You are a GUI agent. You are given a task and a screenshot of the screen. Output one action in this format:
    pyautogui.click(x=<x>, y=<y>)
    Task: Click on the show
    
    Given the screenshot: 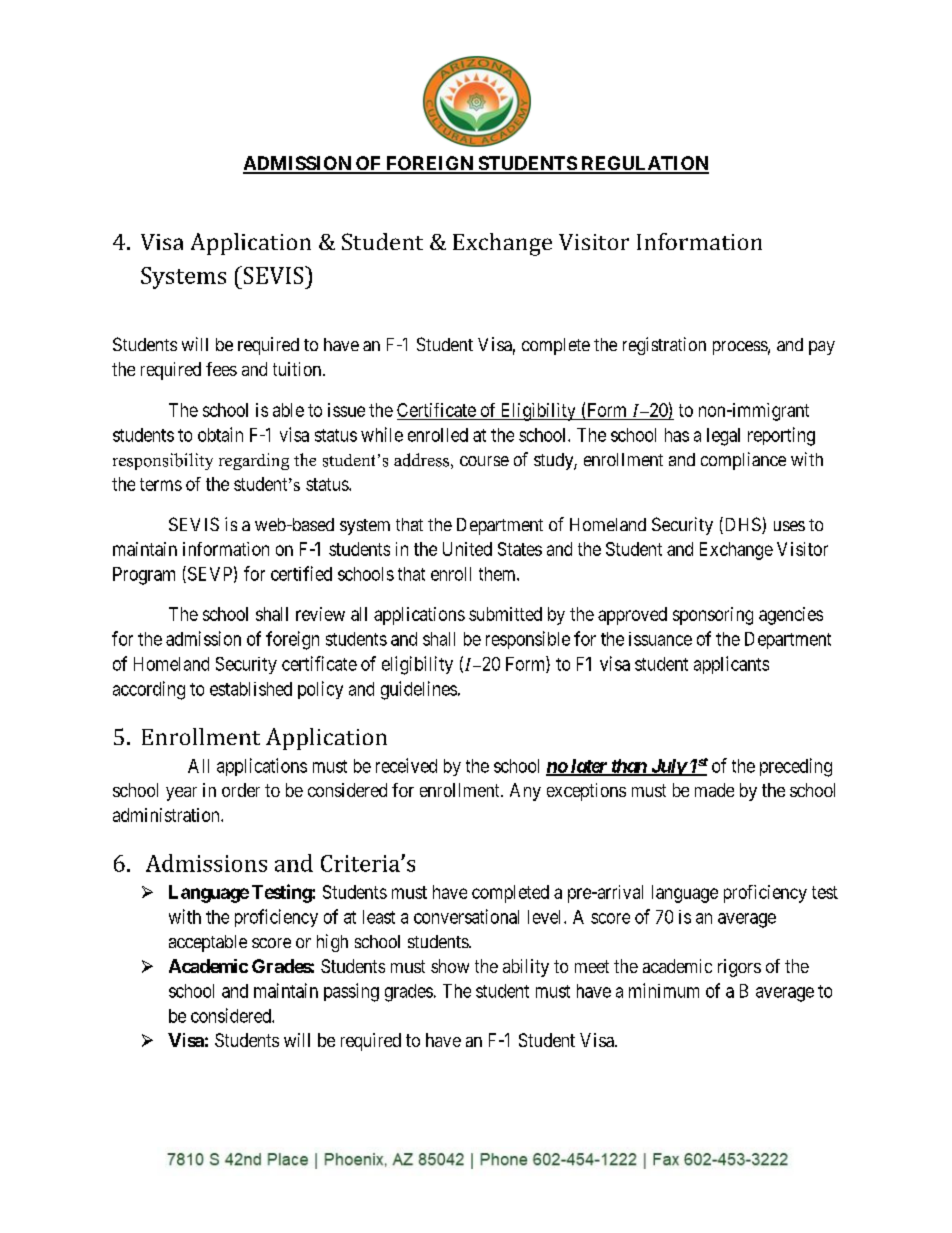 What is the action you would take?
    pyautogui.click(x=450, y=966)
